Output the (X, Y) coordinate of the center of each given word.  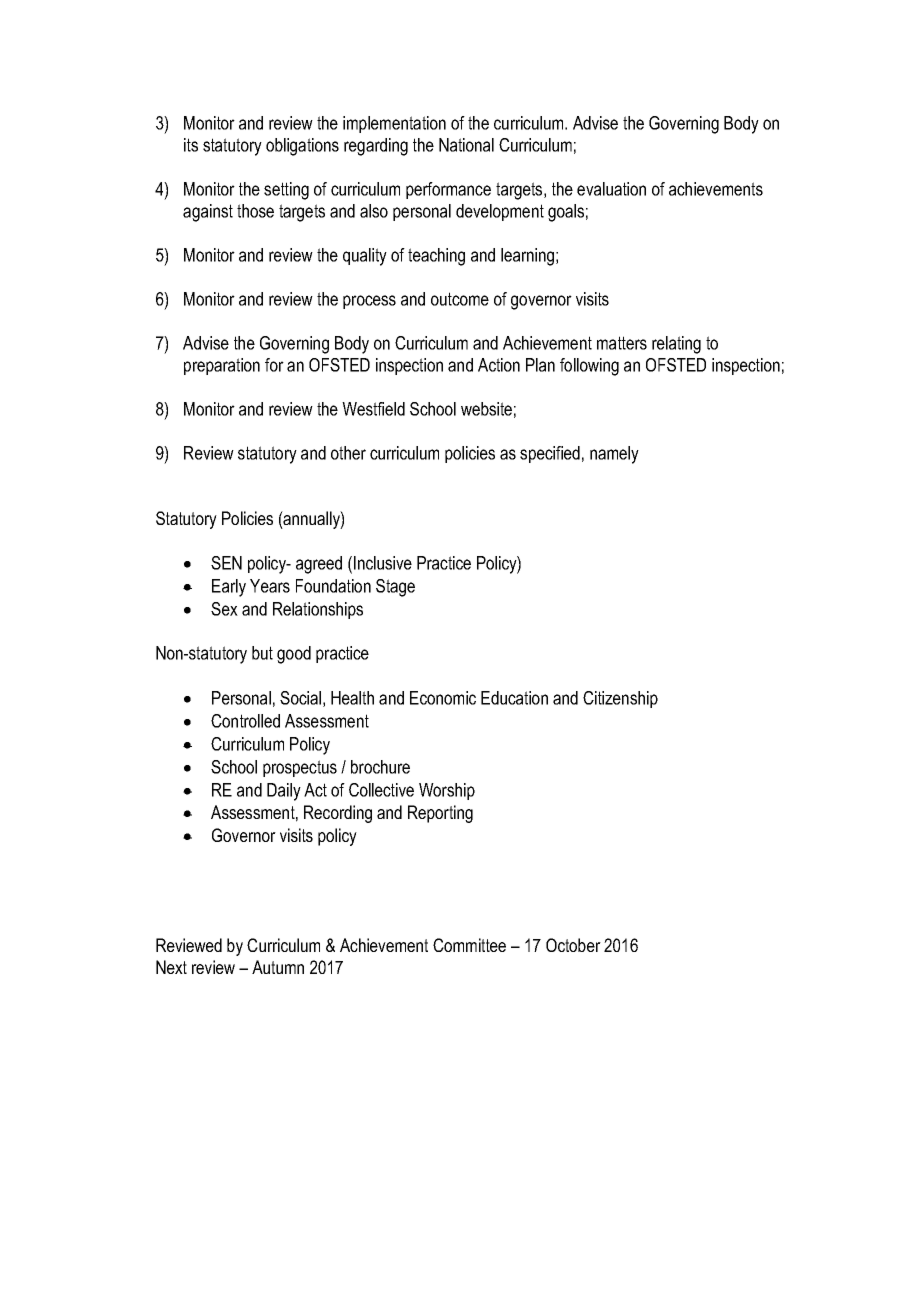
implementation (394, 124)
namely (614, 455)
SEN (226, 563)
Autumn (278, 967)
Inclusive (383, 563)
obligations (302, 147)
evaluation (611, 189)
